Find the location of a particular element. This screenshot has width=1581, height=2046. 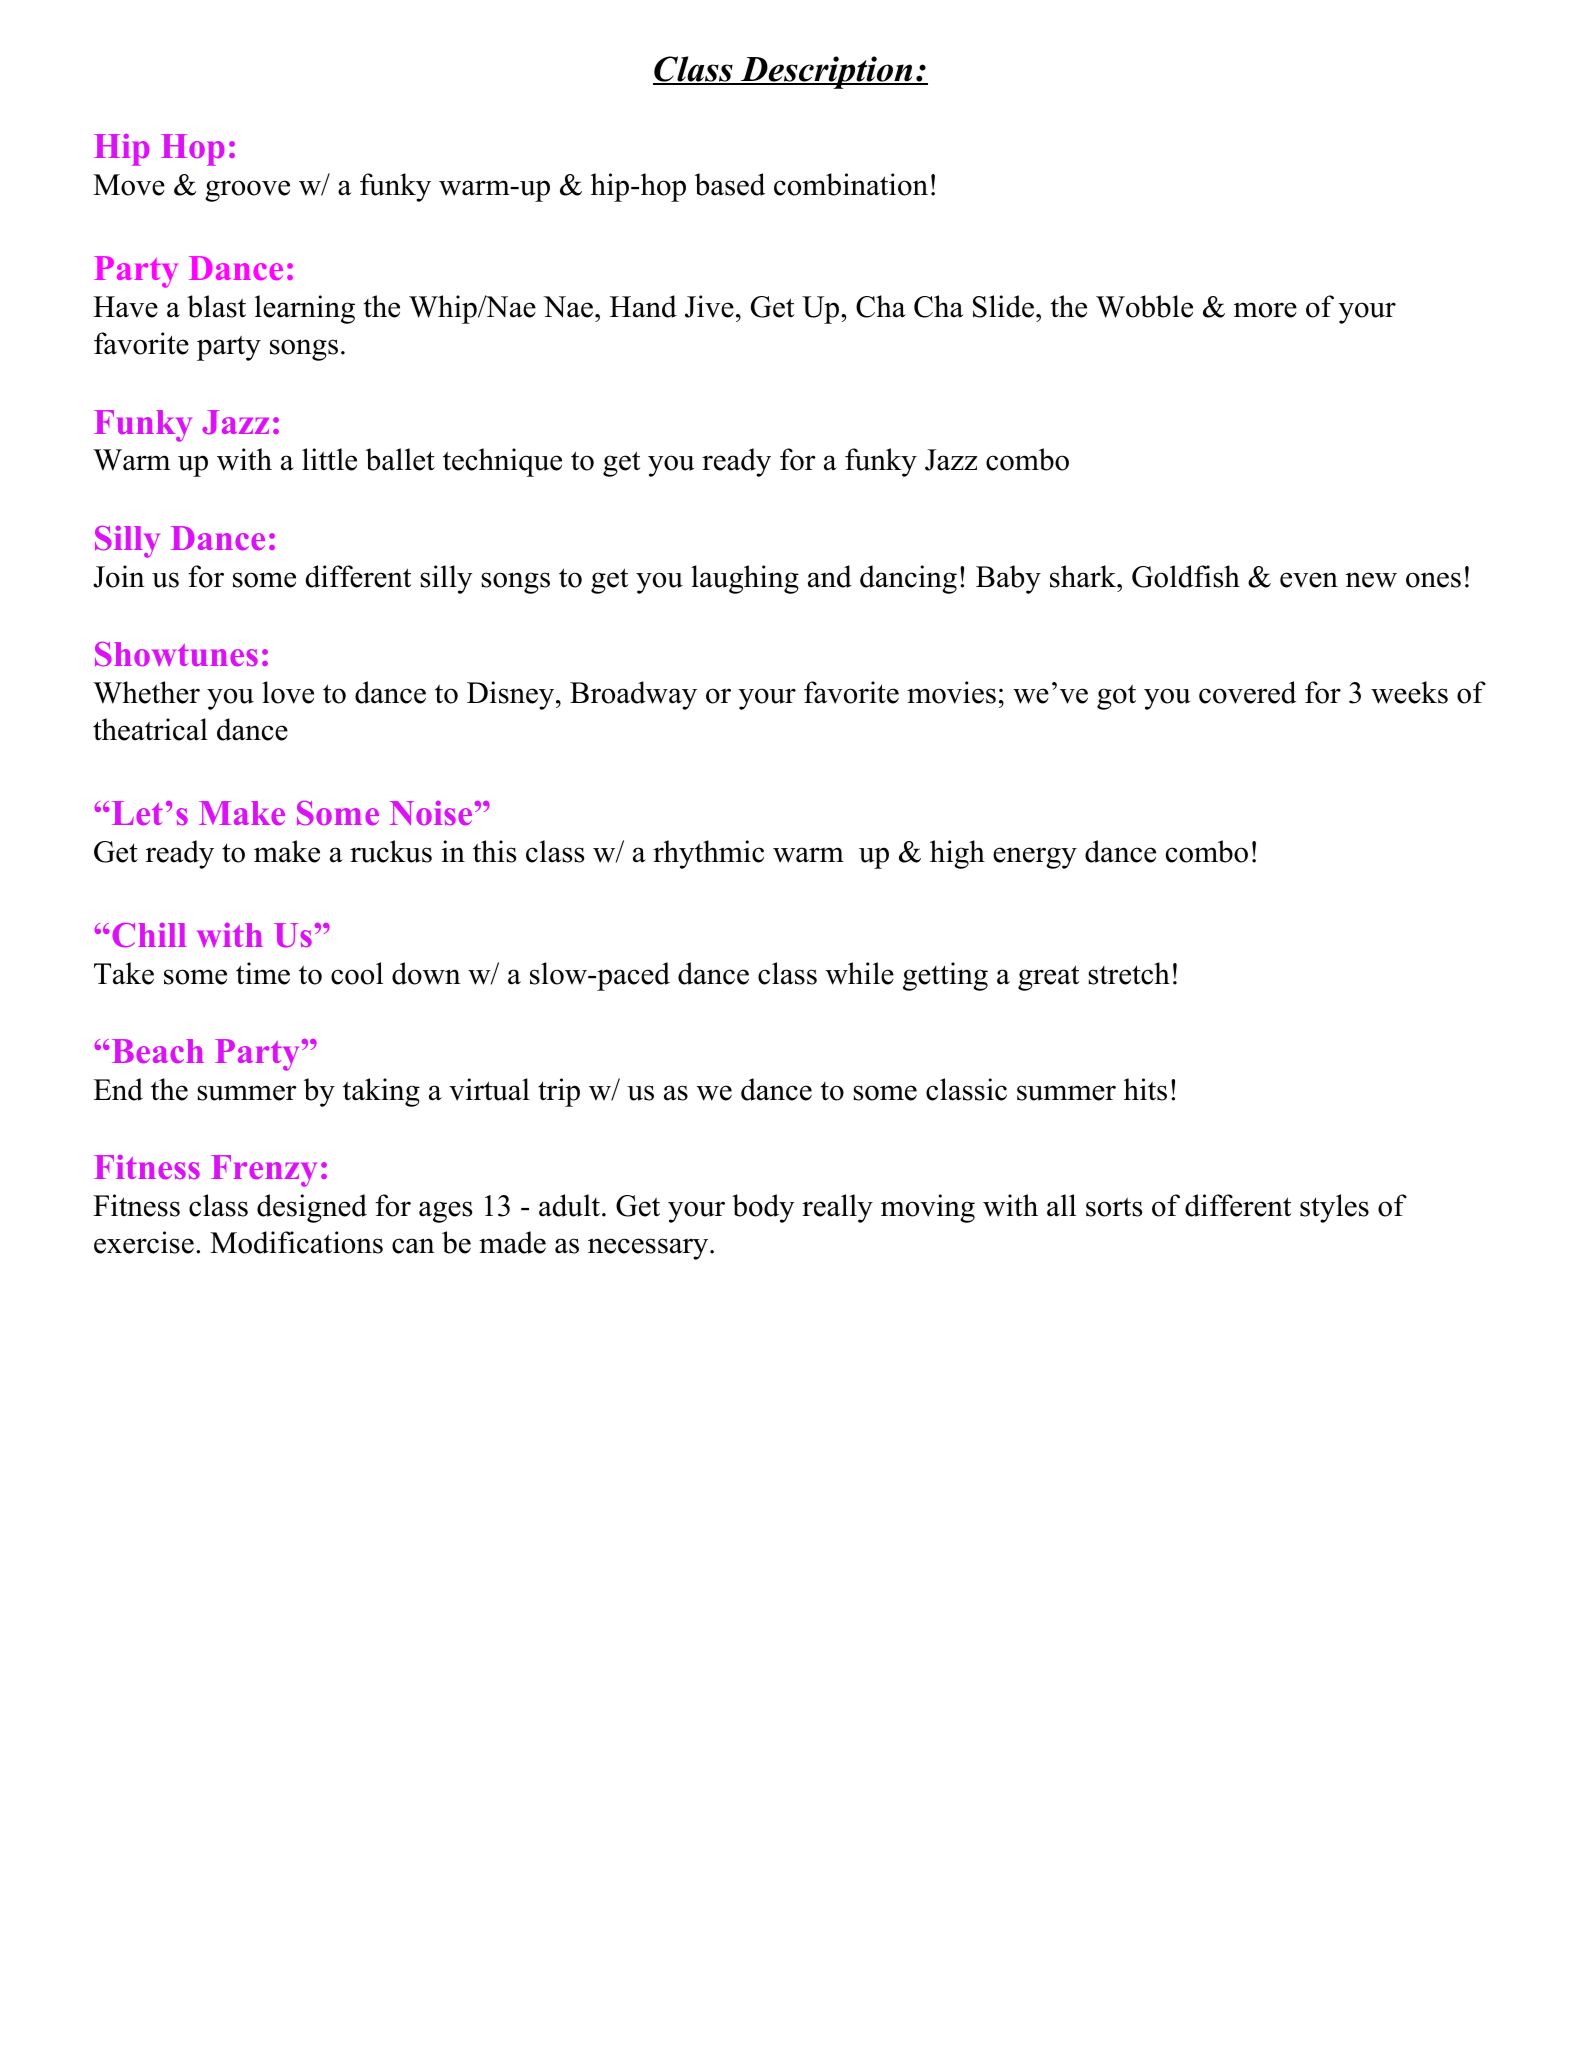

more is located at coordinates (1265, 310).
